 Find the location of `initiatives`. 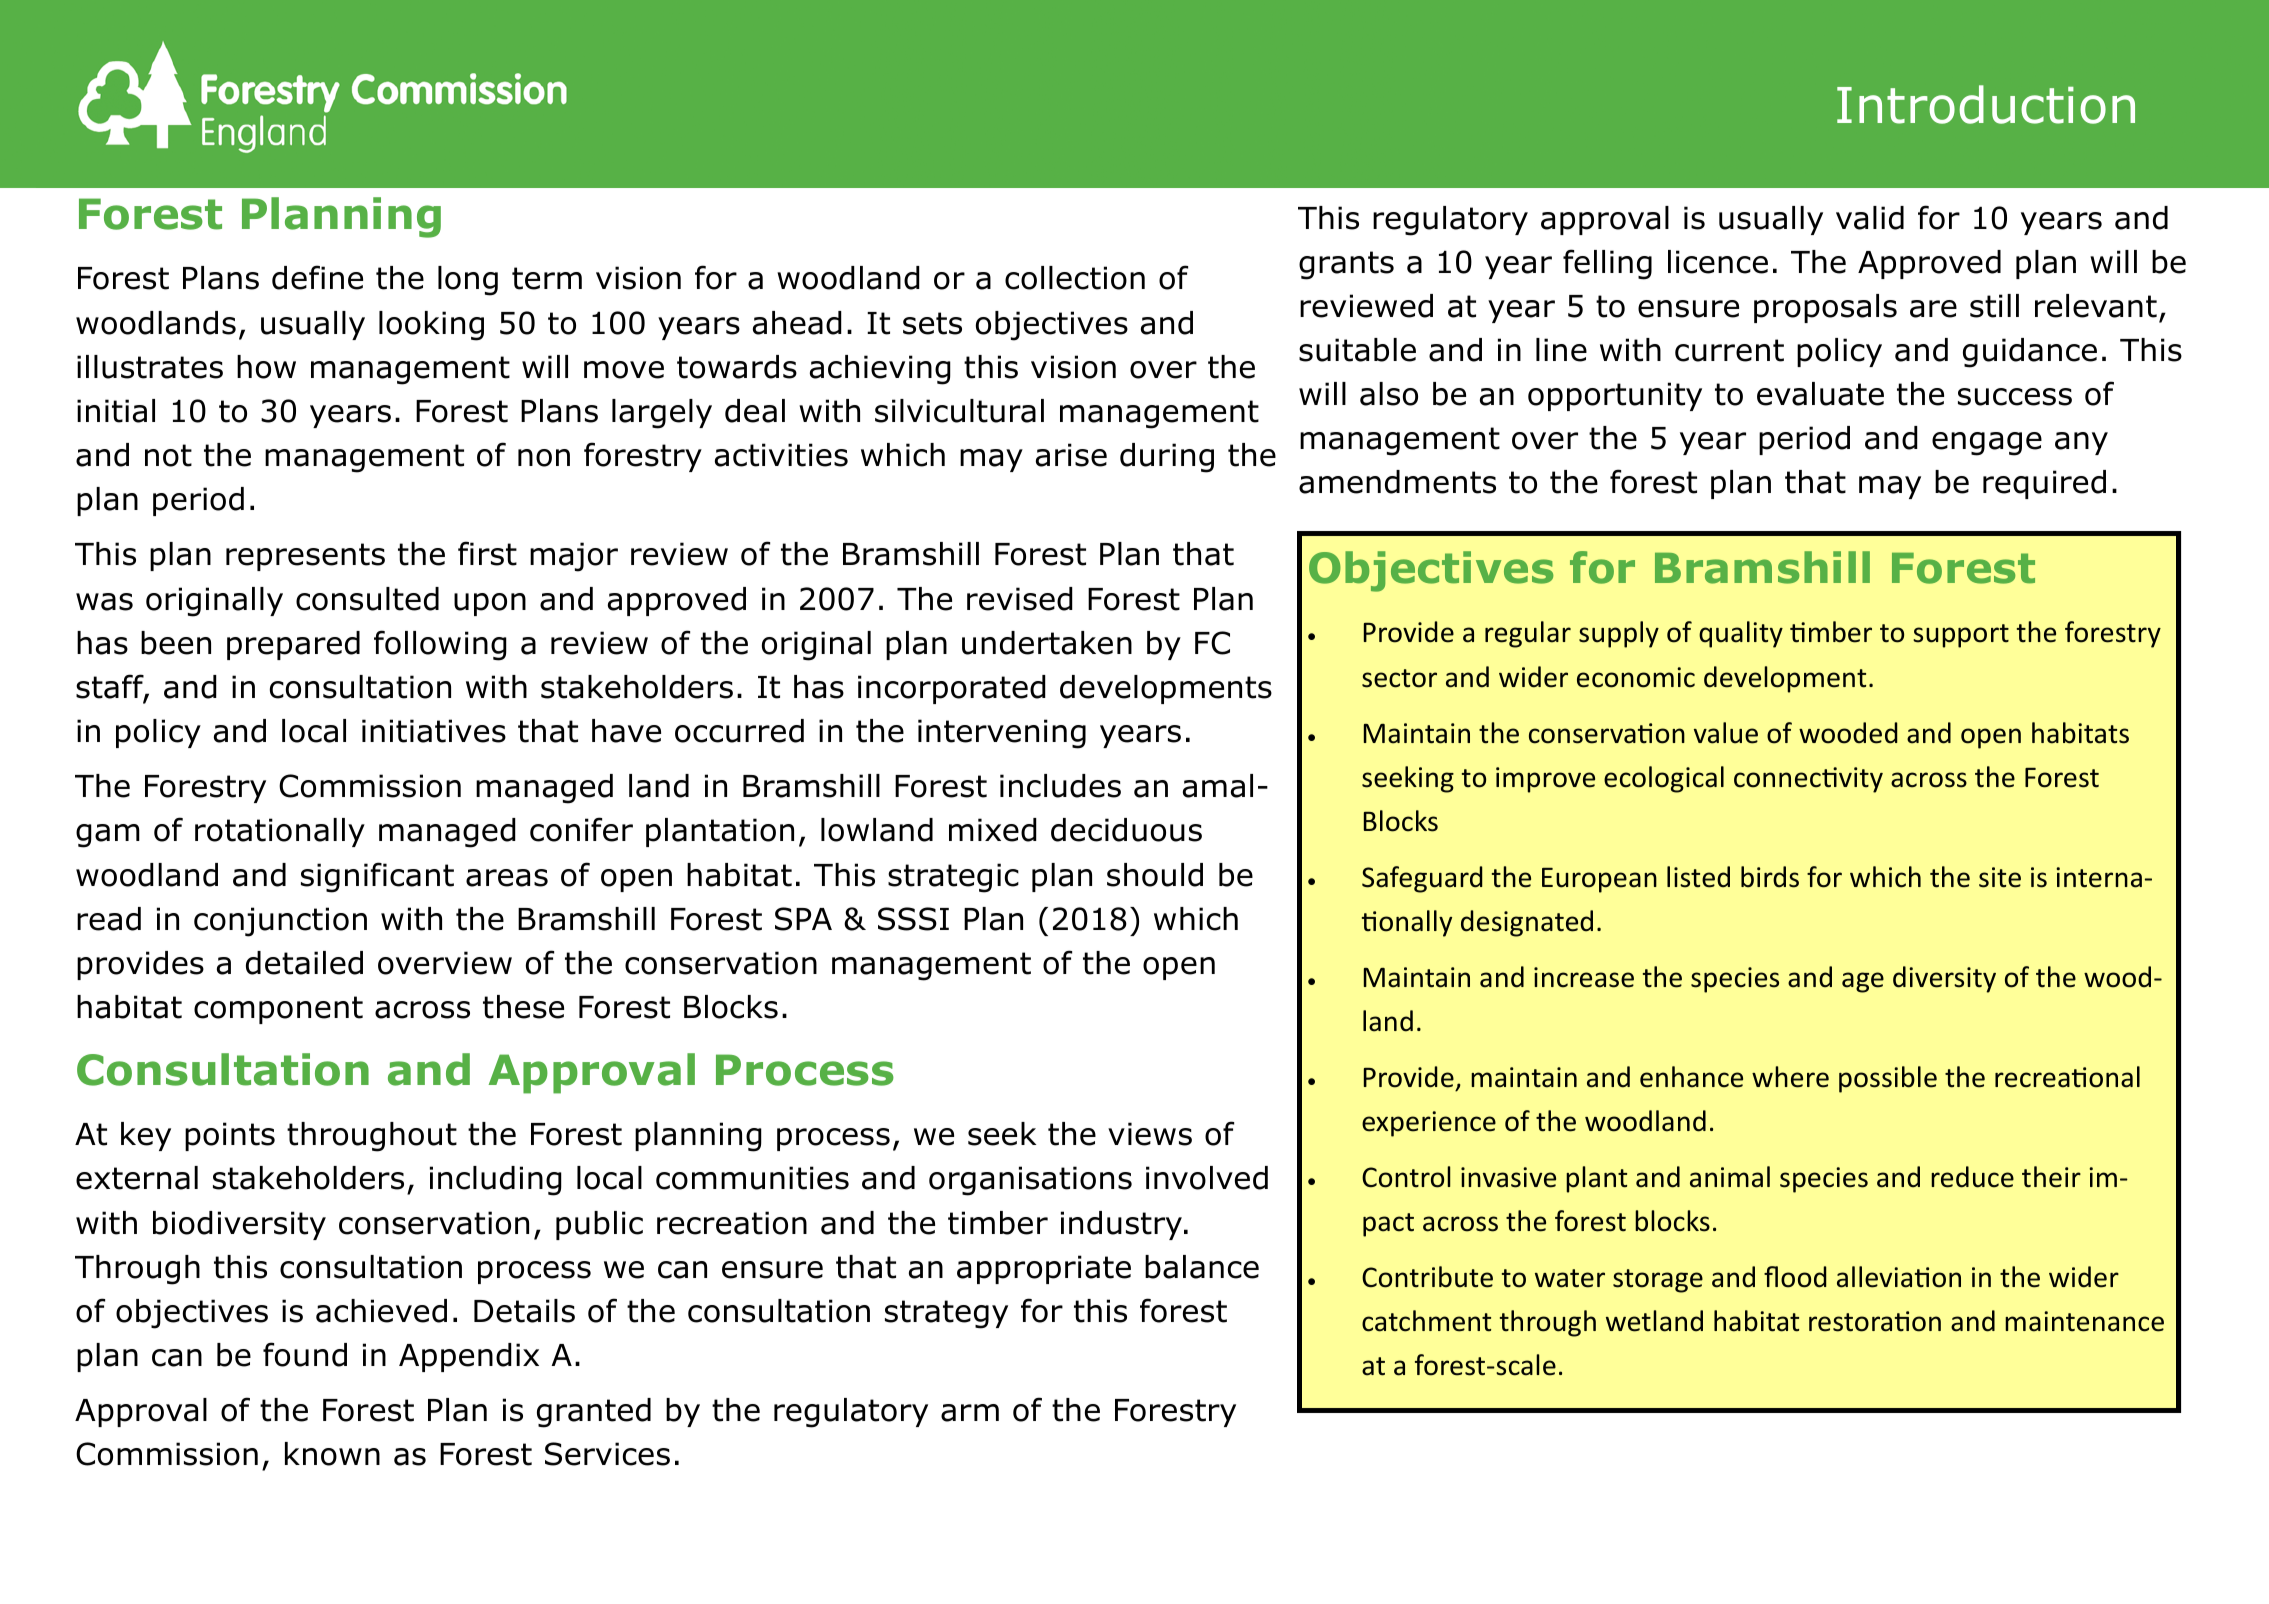

initiatives is located at coordinates (434, 731).
